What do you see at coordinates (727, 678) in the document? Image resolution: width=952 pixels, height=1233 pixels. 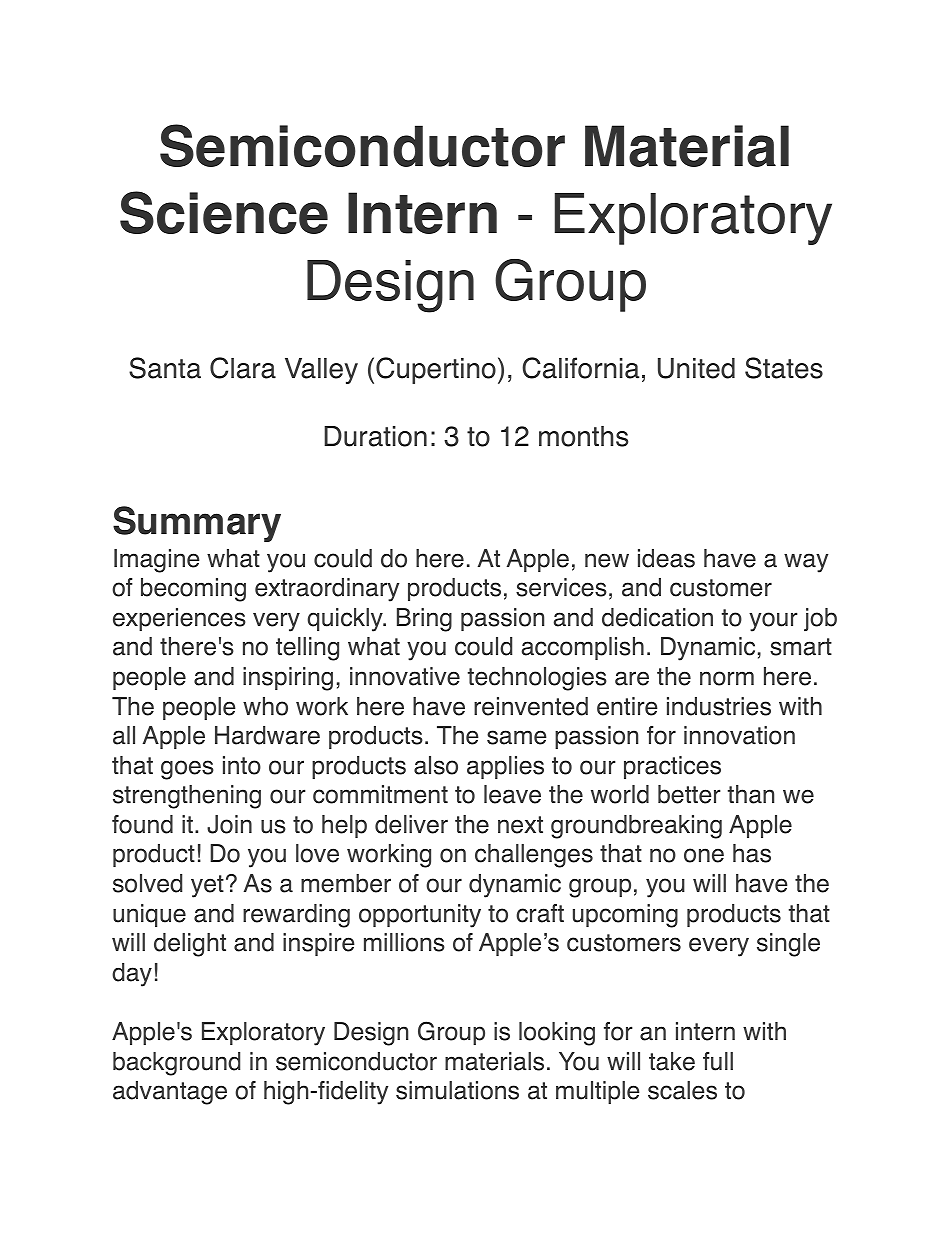 I see `norm` at bounding box center [727, 678].
